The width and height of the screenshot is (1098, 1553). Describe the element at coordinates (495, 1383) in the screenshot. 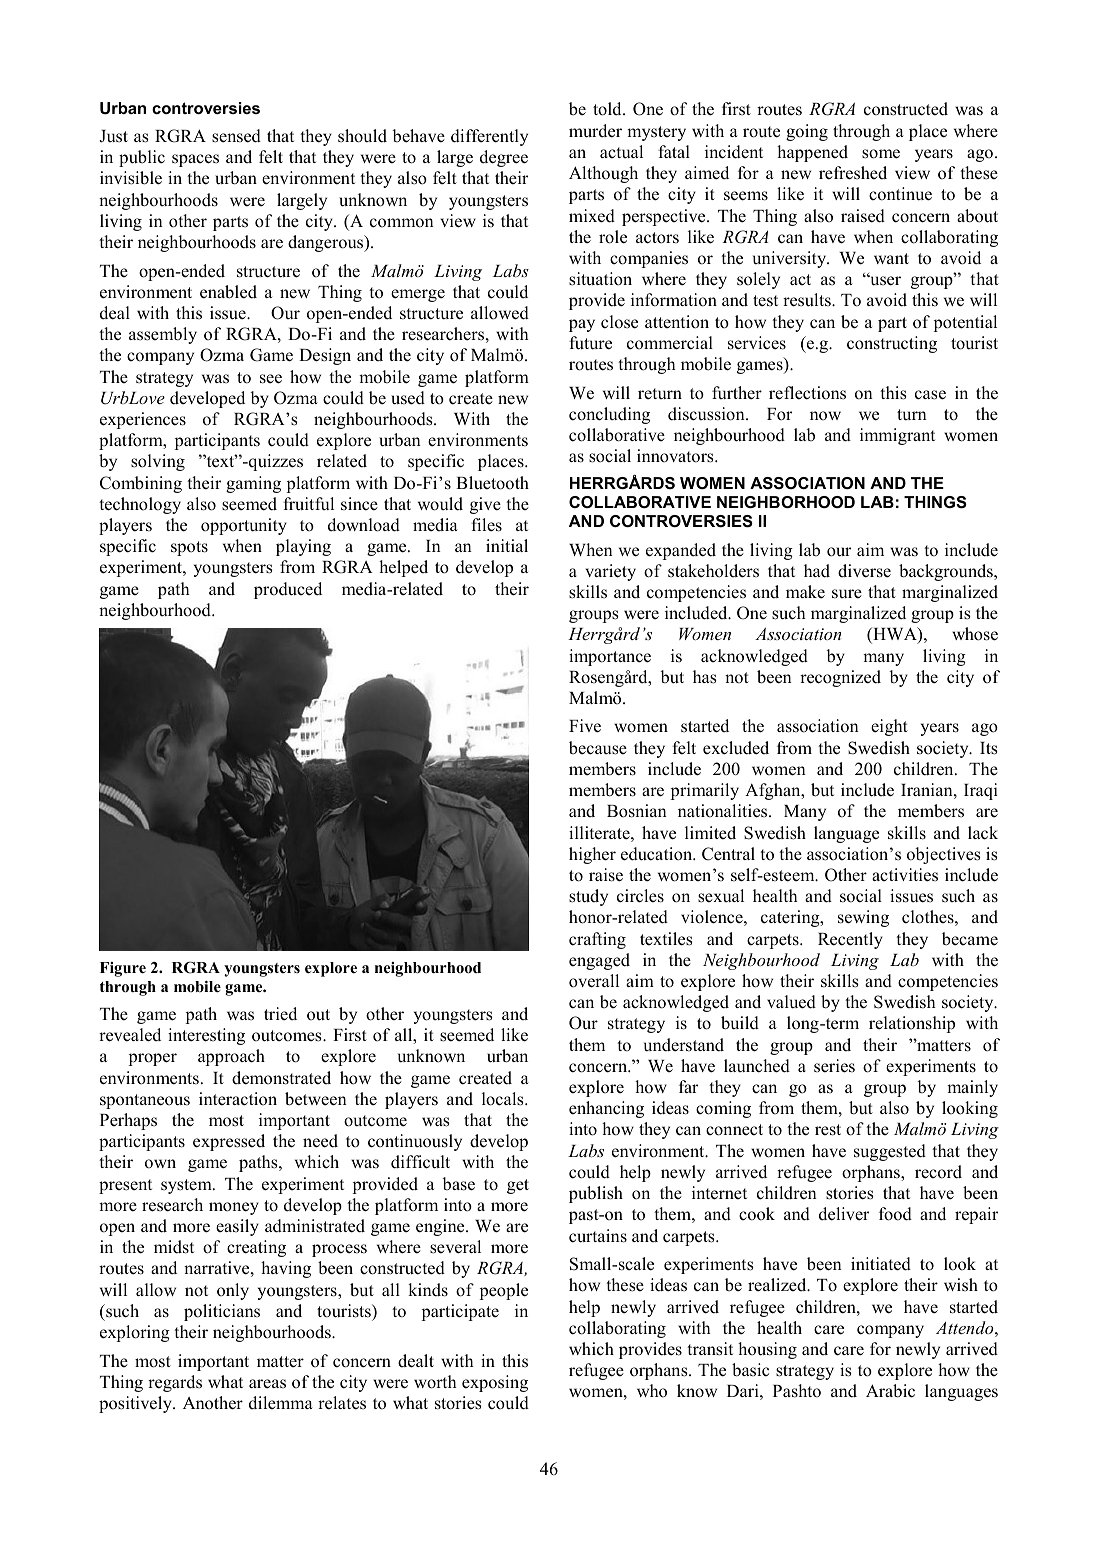

I see `exposing` at that location.
